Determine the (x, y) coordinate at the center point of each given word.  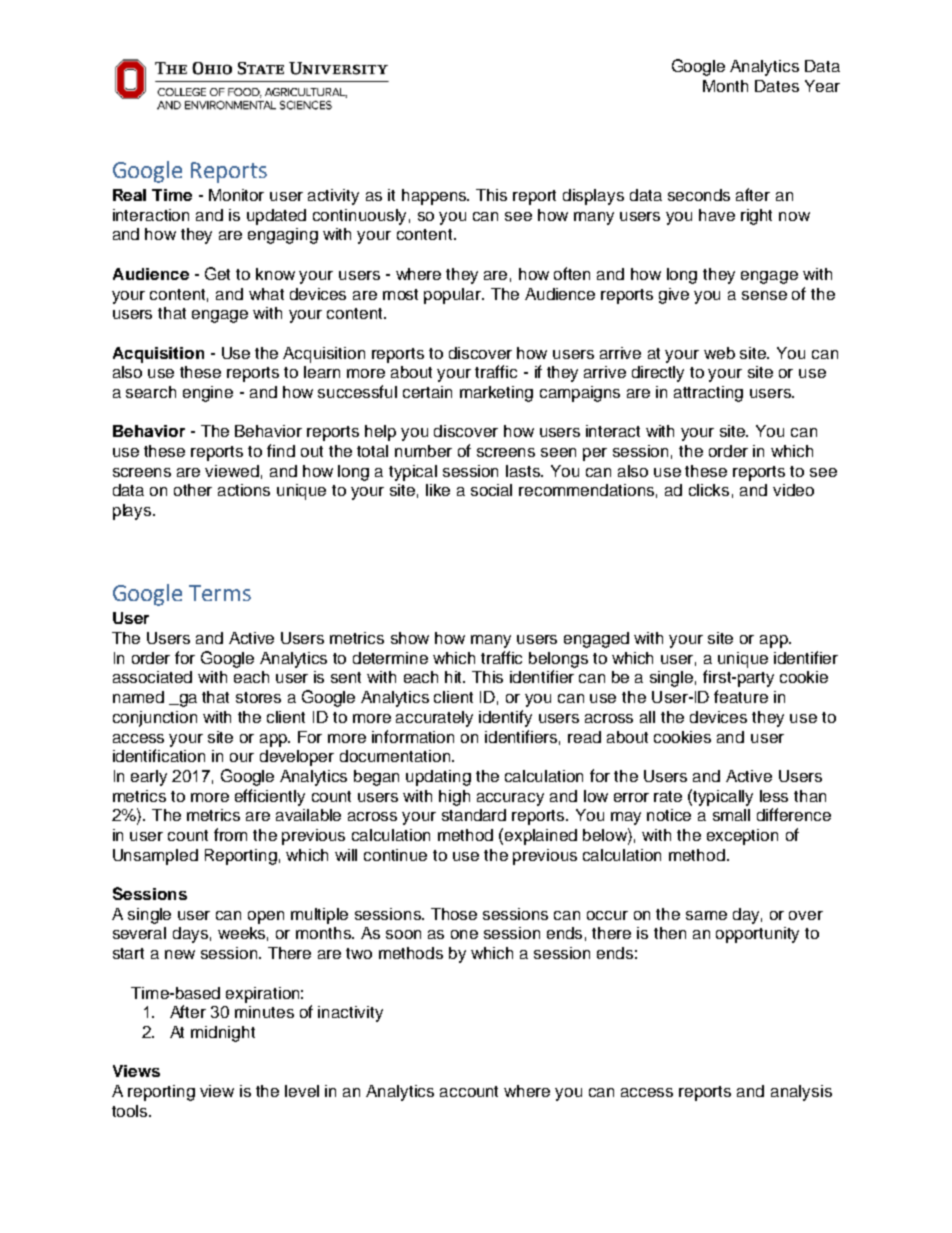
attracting (708, 394)
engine (208, 394)
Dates (777, 86)
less (774, 796)
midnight (223, 1034)
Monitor (236, 195)
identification (159, 755)
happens (435, 197)
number (423, 451)
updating (438, 778)
